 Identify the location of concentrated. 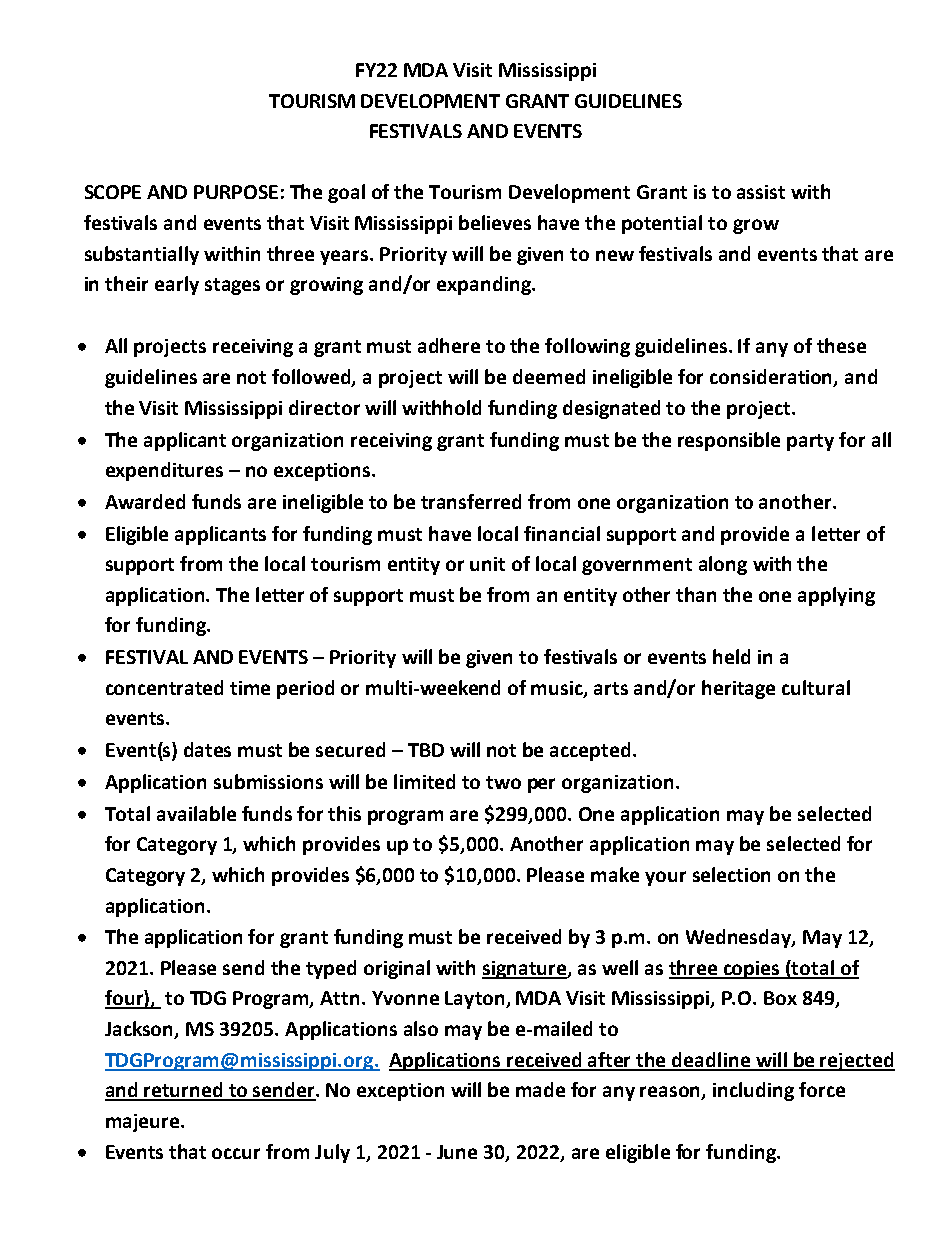
(164, 687).
